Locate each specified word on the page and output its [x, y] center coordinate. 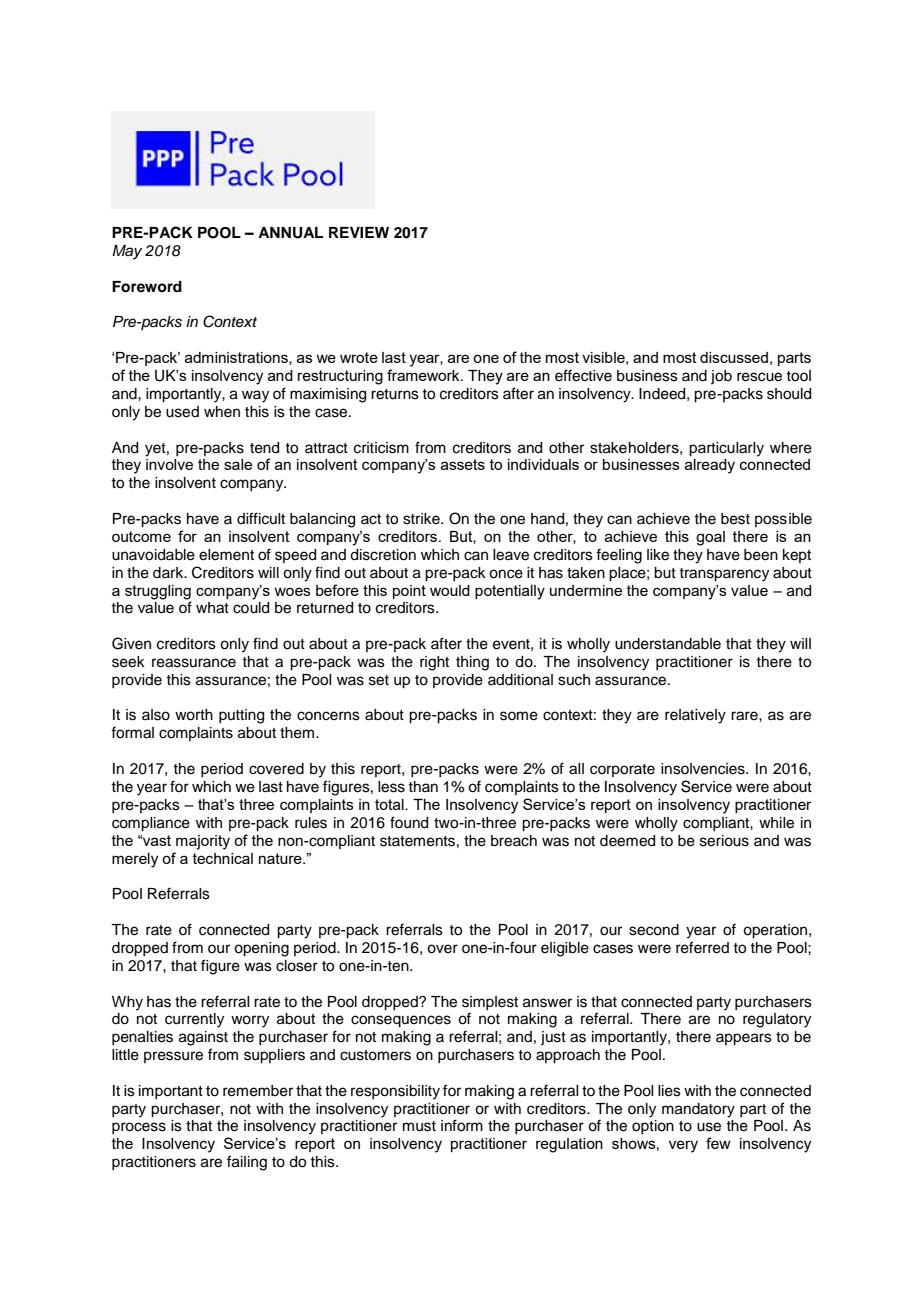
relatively [695, 716]
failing [247, 1163]
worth [194, 715]
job [721, 377]
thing [472, 663]
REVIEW [359, 232]
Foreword [147, 287]
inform [462, 1125]
